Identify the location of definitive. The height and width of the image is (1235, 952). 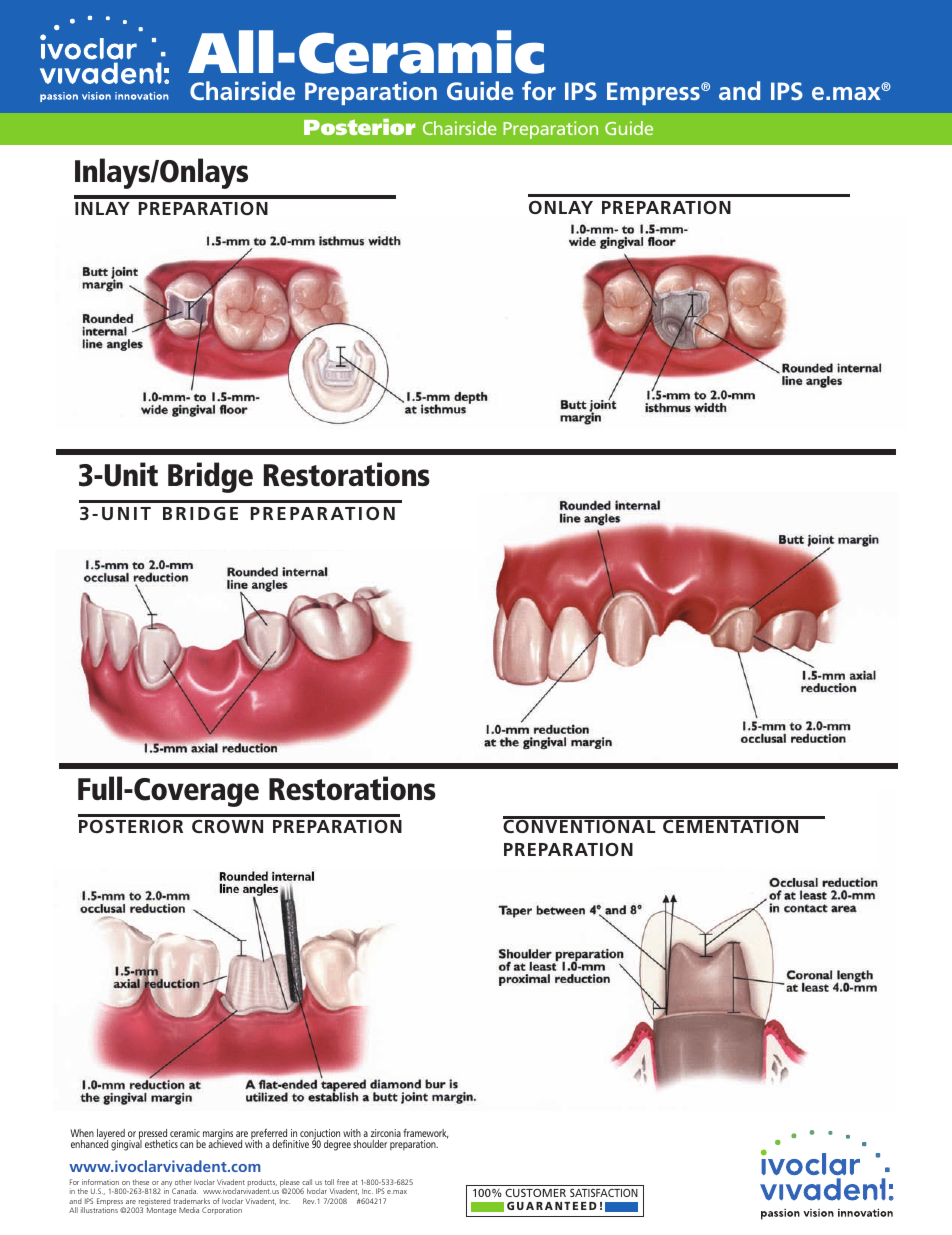
(290, 1144).
